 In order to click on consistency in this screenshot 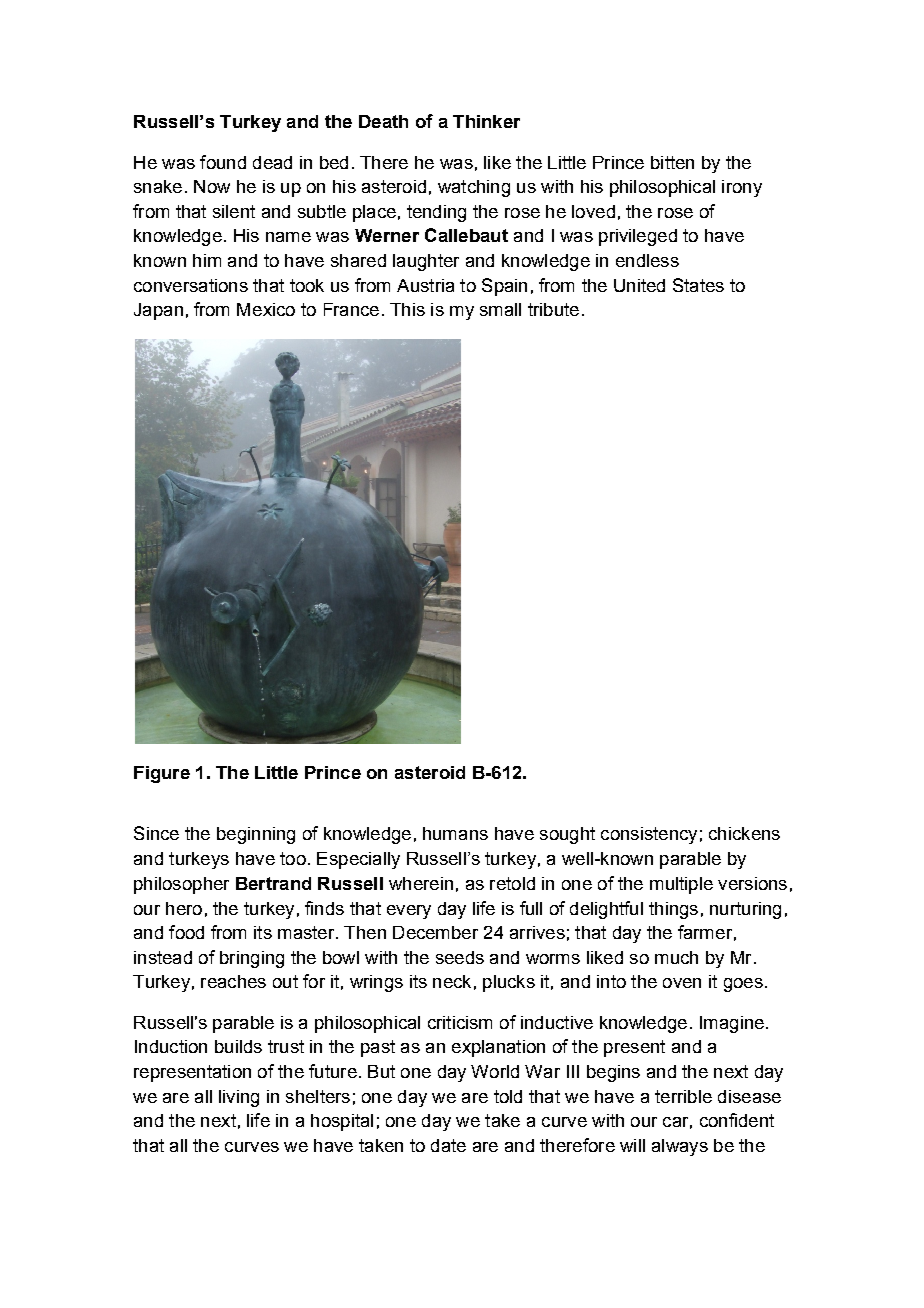, I will do `click(649, 835)`.
